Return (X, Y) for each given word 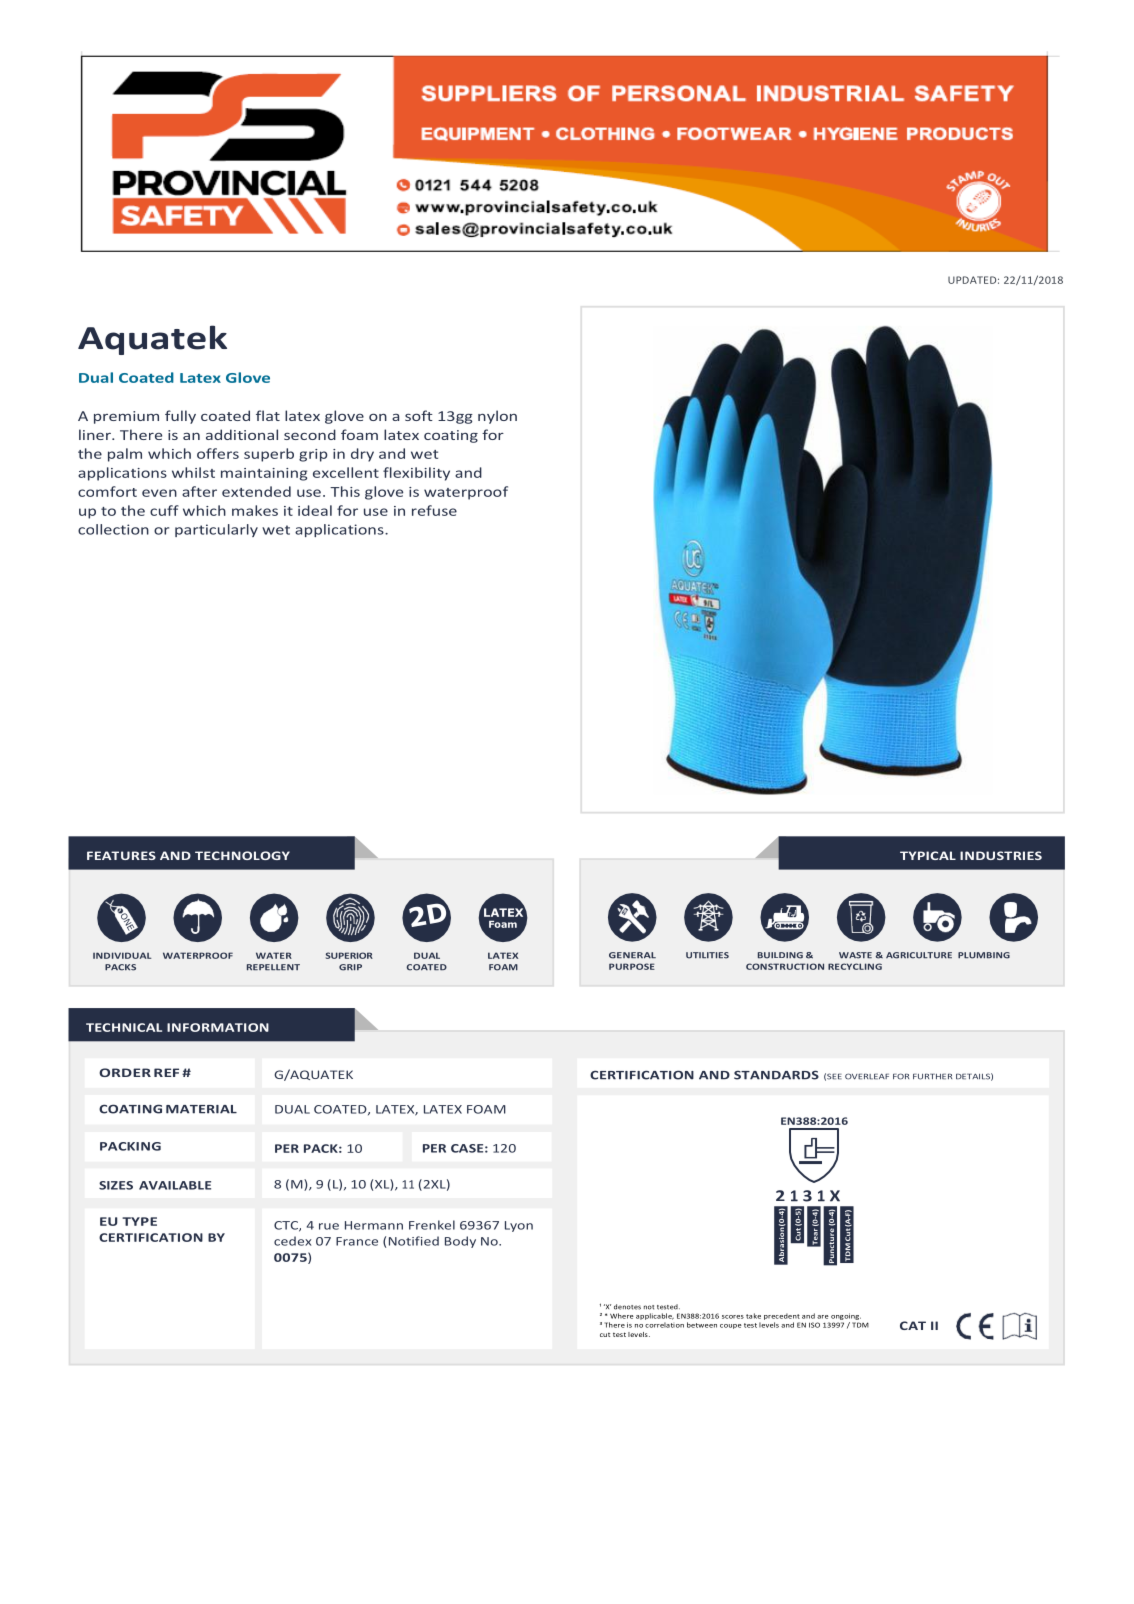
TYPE (139, 1221)
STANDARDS (776, 1075)
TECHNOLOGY (242, 855)
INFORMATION (218, 1027)
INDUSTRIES (1001, 855)
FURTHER (932, 1077)
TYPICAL (928, 855)
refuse (434, 510)
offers (218, 453)
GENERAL (632, 955)
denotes (627, 1307)
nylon (497, 417)
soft (419, 415)
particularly (216, 530)
